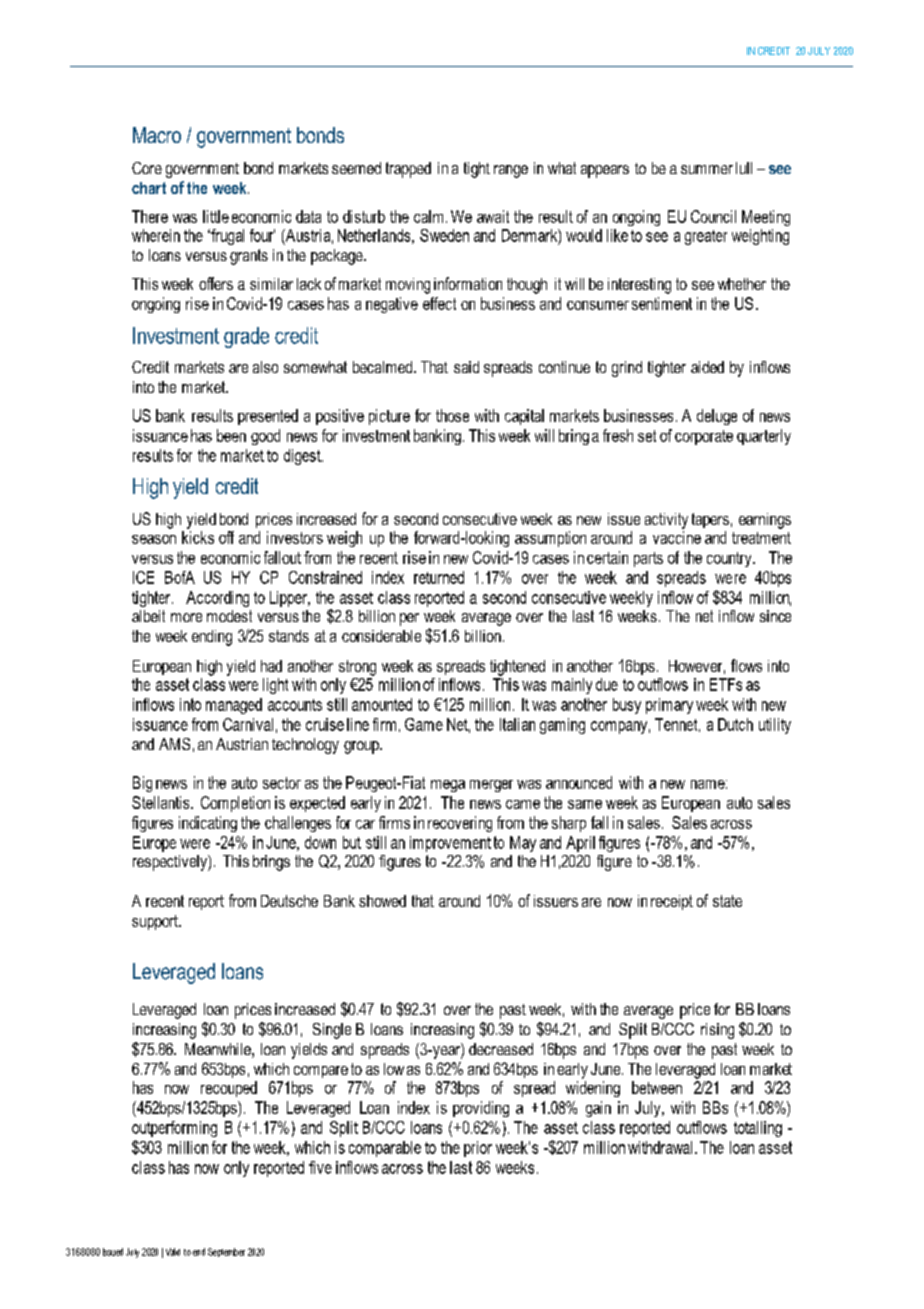  What do you see at coordinates (208, 824) in the image?
I see `indicating` at bounding box center [208, 824].
